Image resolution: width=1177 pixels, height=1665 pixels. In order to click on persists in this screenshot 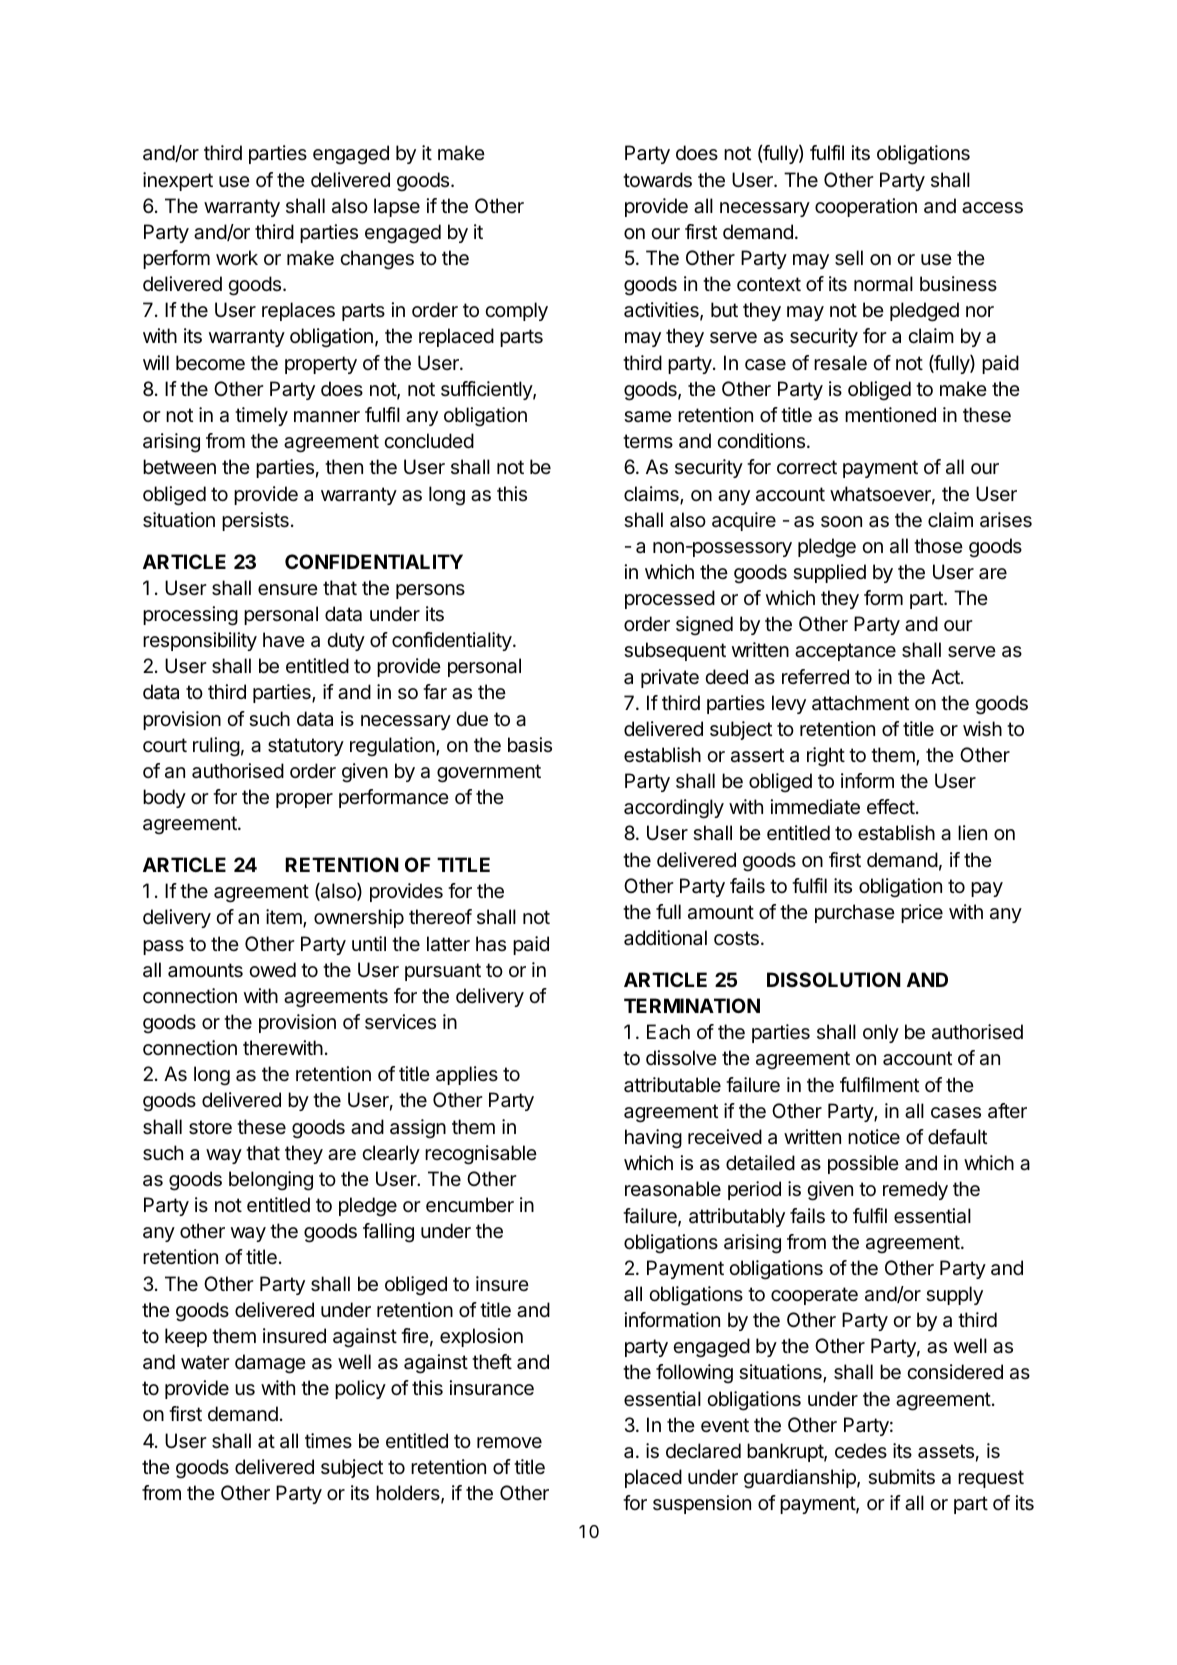, I will do `click(255, 521)`.
